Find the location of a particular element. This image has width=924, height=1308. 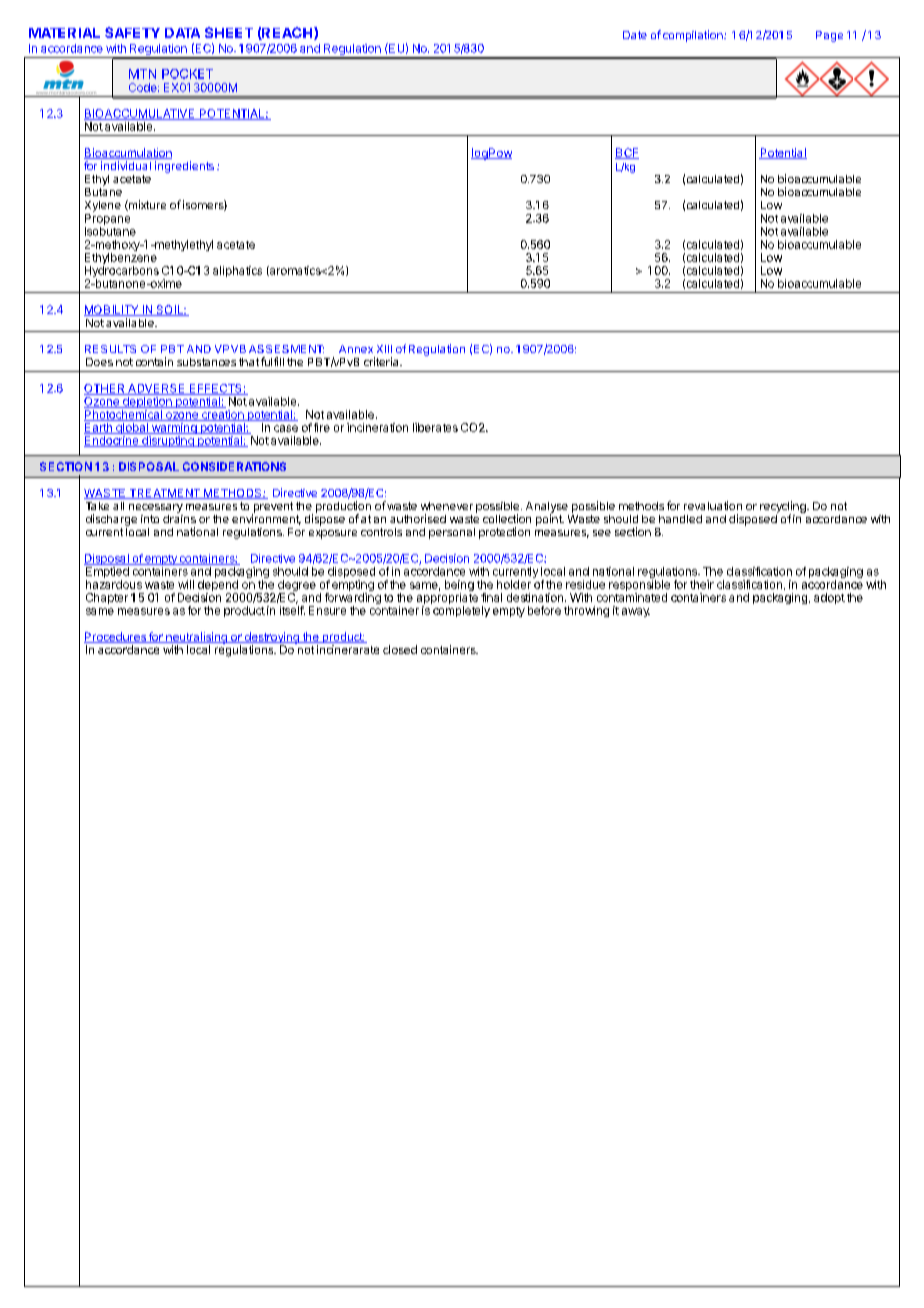

Procedures is located at coordinates (116, 637).
